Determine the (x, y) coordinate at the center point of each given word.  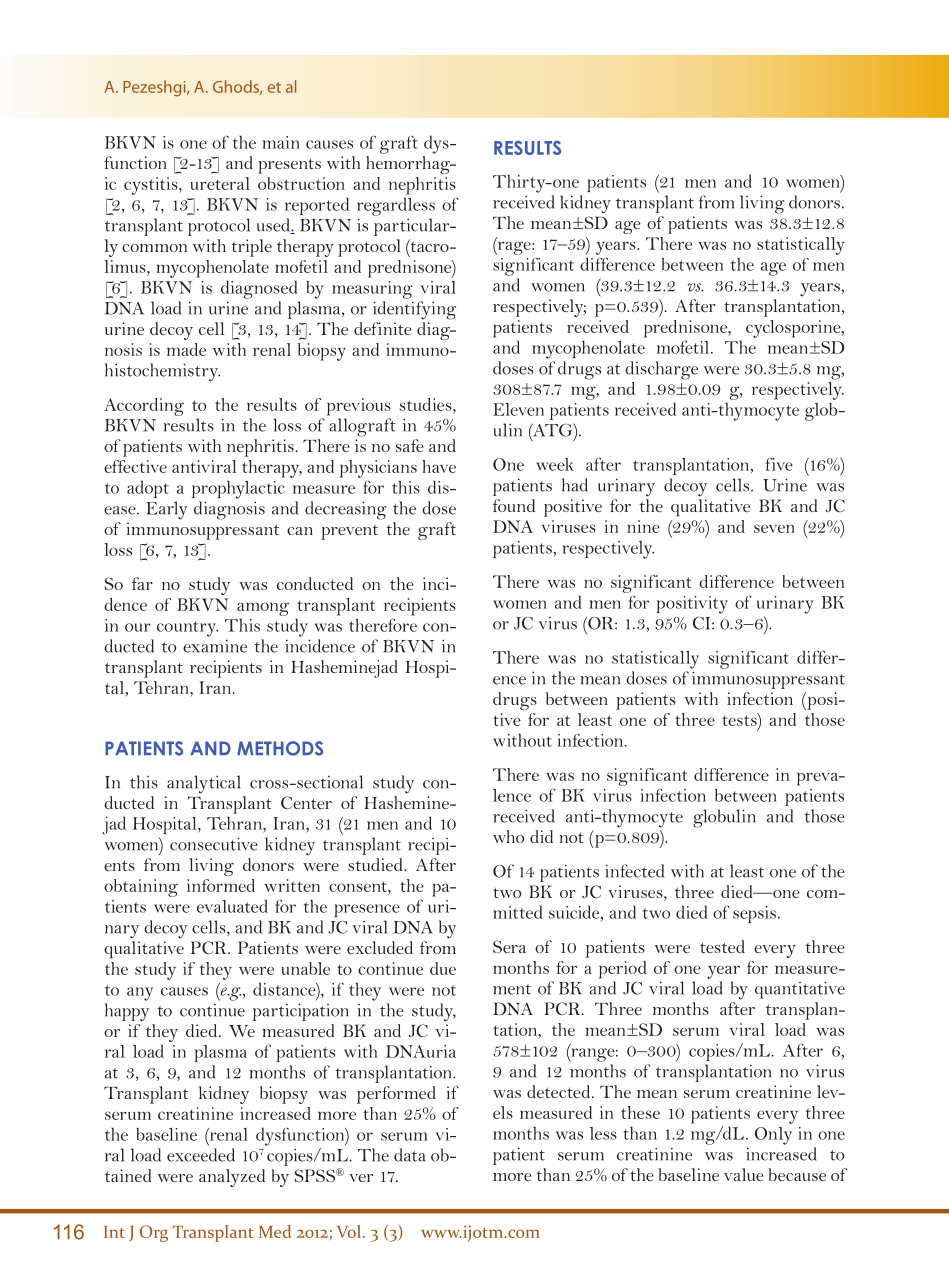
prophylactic (238, 489)
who (508, 836)
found (514, 505)
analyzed (232, 1178)
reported (317, 206)
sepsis (754, 914)
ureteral (220, 183)
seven (774, 528)
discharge (661, 370)
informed (221, 885)
